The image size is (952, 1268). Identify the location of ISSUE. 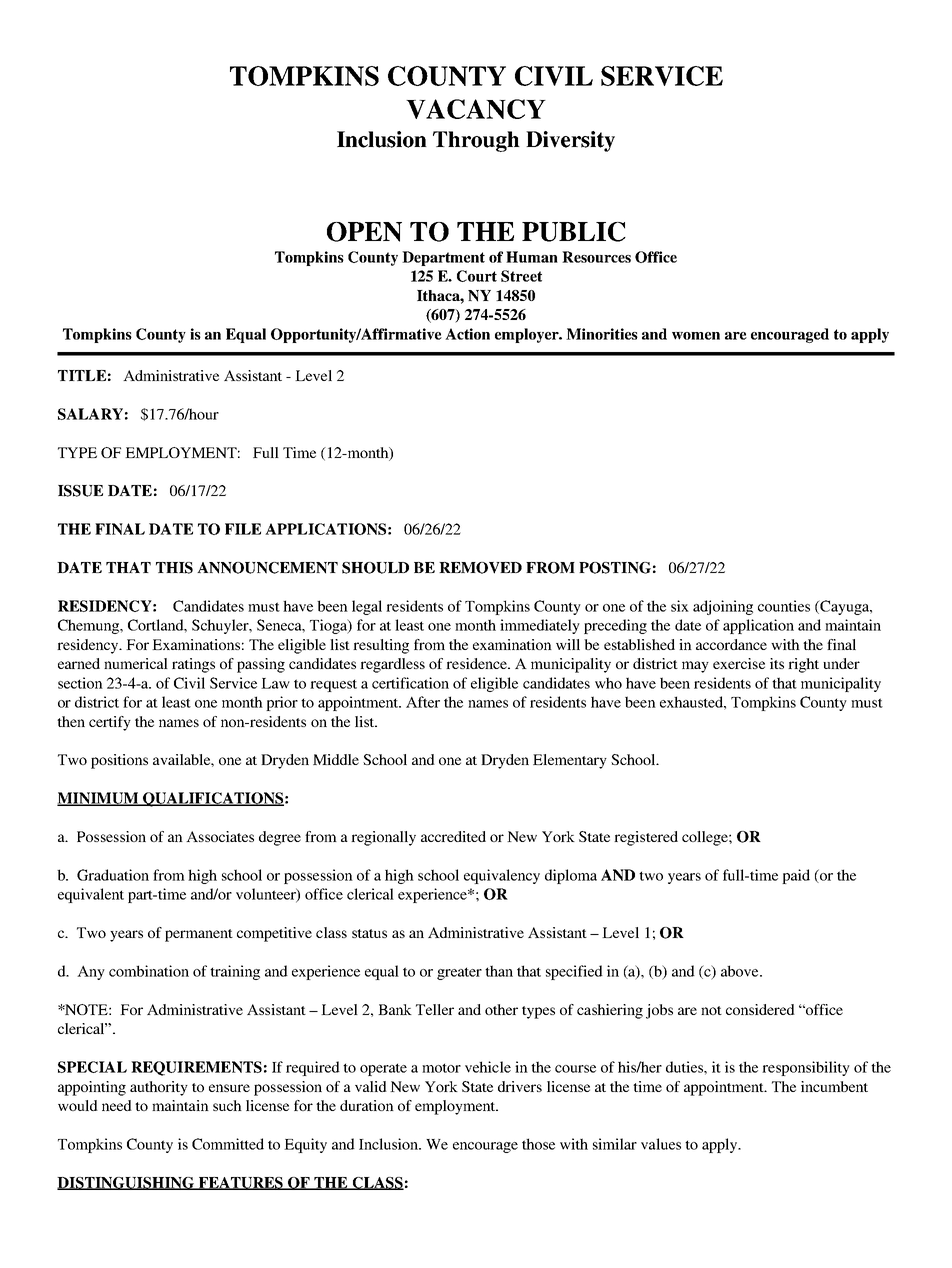
(80, 491).
